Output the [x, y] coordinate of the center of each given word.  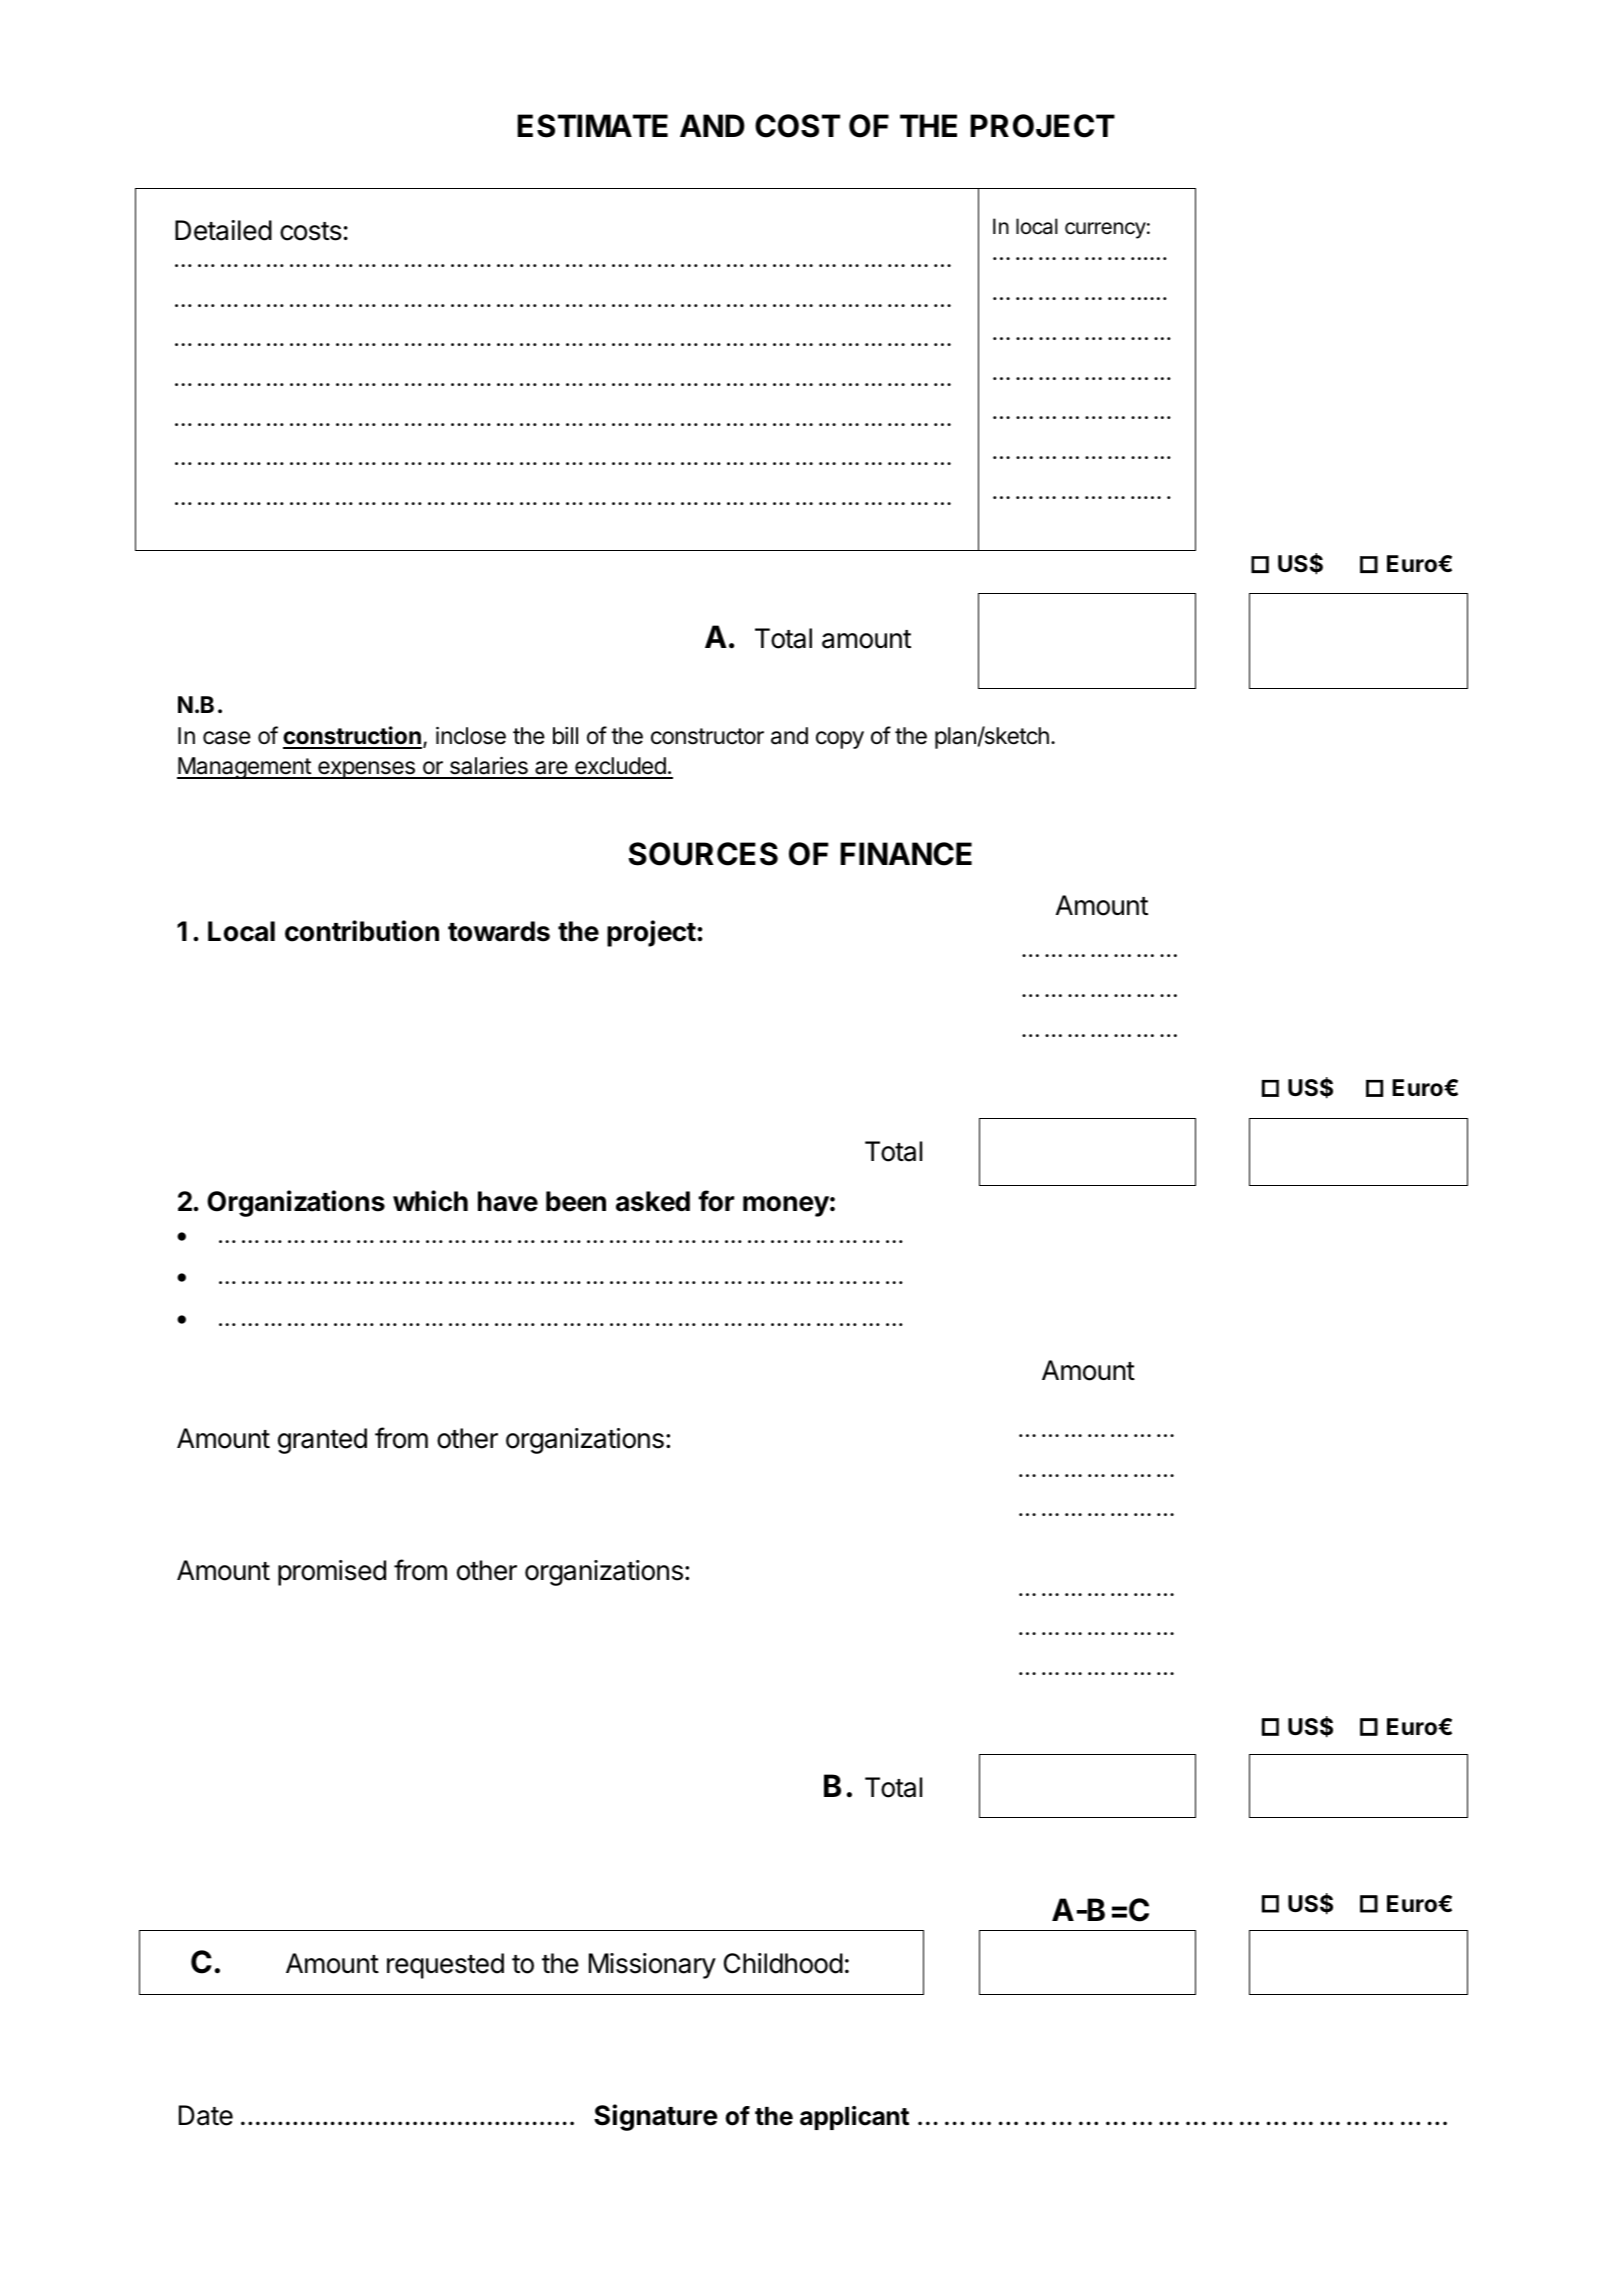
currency [1105, 230]
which [430, 1201]
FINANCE [906, 854]
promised [332, 1573]
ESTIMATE [592, 126]
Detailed [223, 230]
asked [653, 1201]
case [227, 738]
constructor [707, 736]
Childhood [783, 1963]
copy [840, 740]
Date [206, 2115]
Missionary [652, 1966]
